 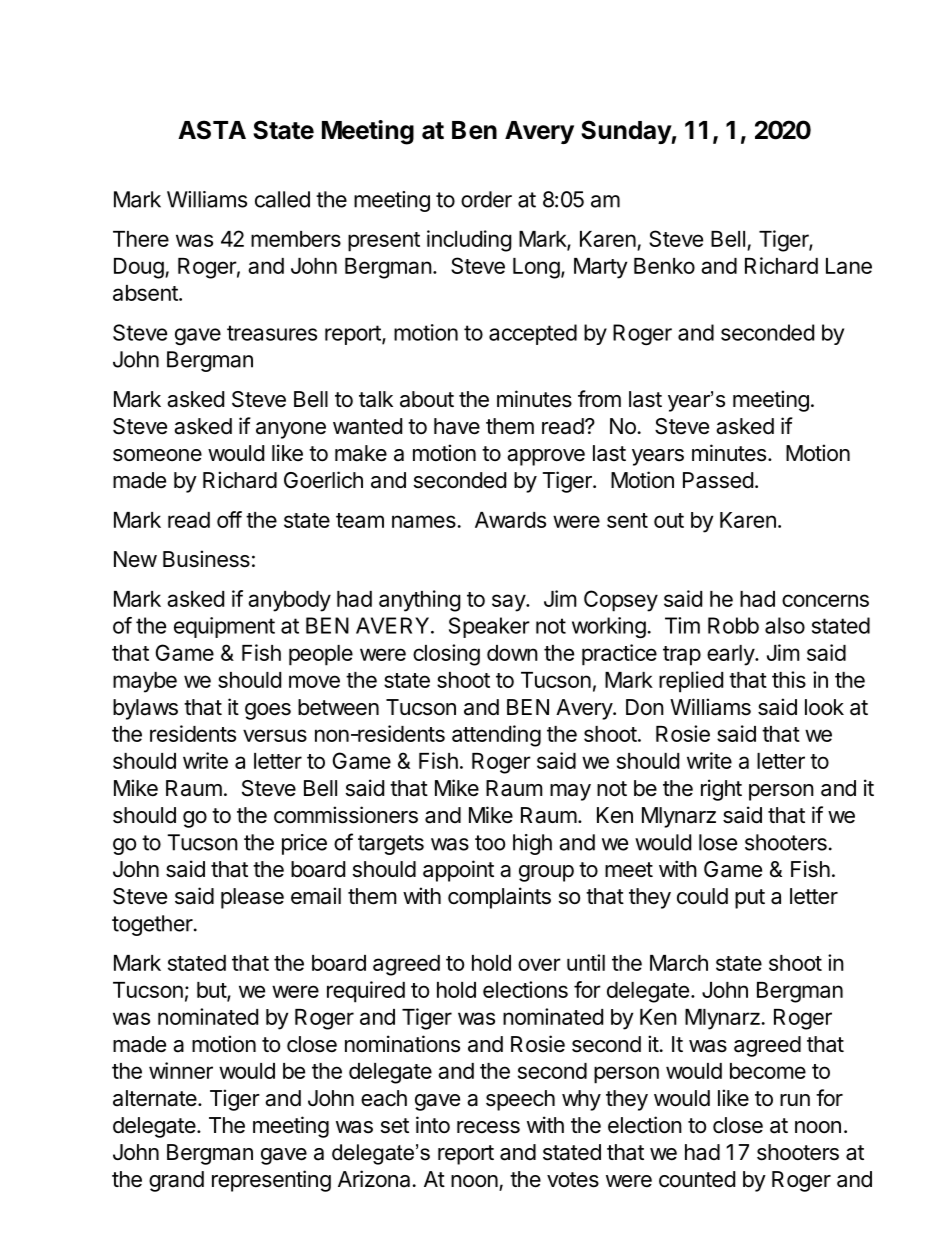 What do you see at coordinates (224, 627) in the screenshot?
I see `equipment` at bounding box center [224, 627].
